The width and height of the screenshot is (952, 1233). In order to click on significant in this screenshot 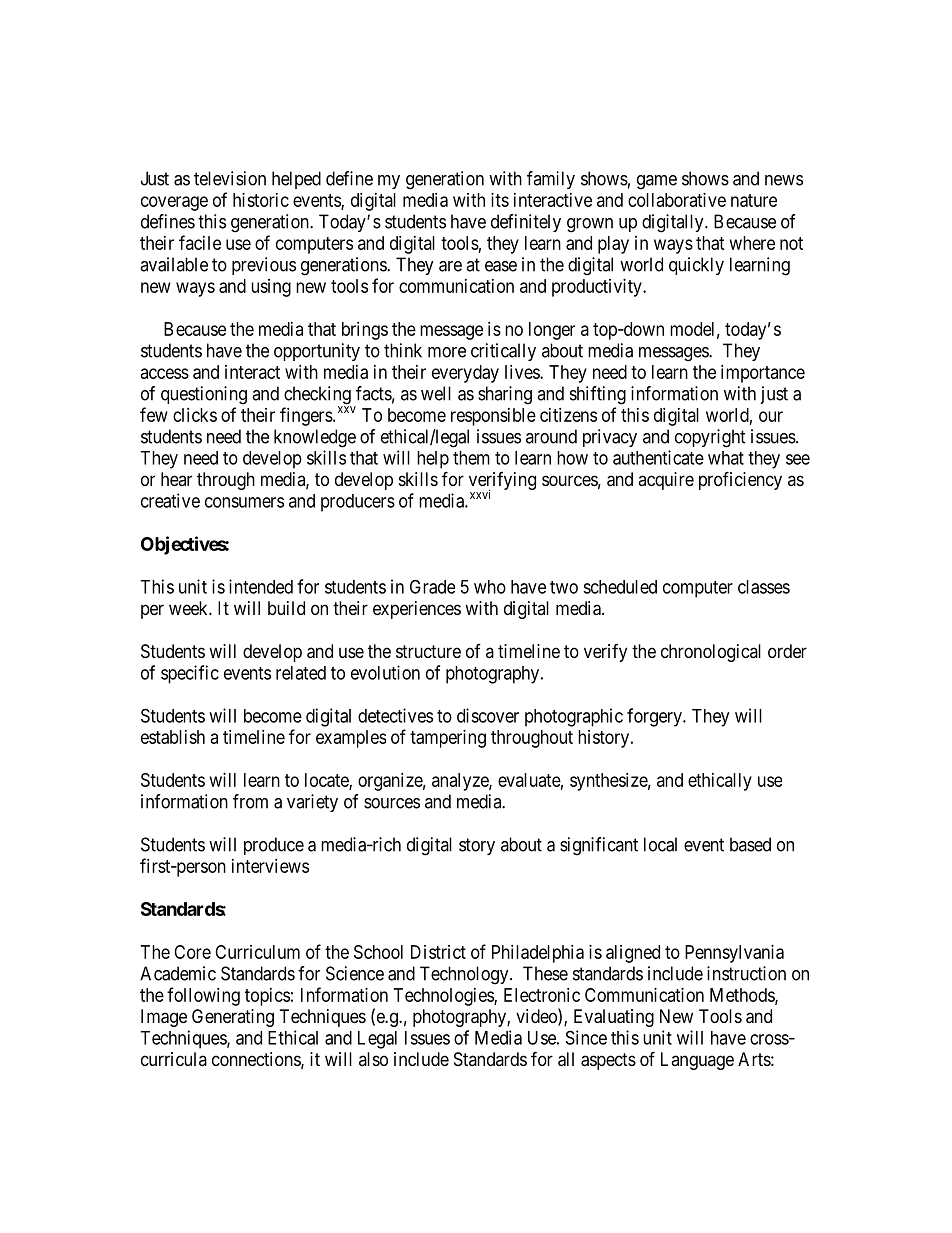, I will do `click(599, 846)`.
